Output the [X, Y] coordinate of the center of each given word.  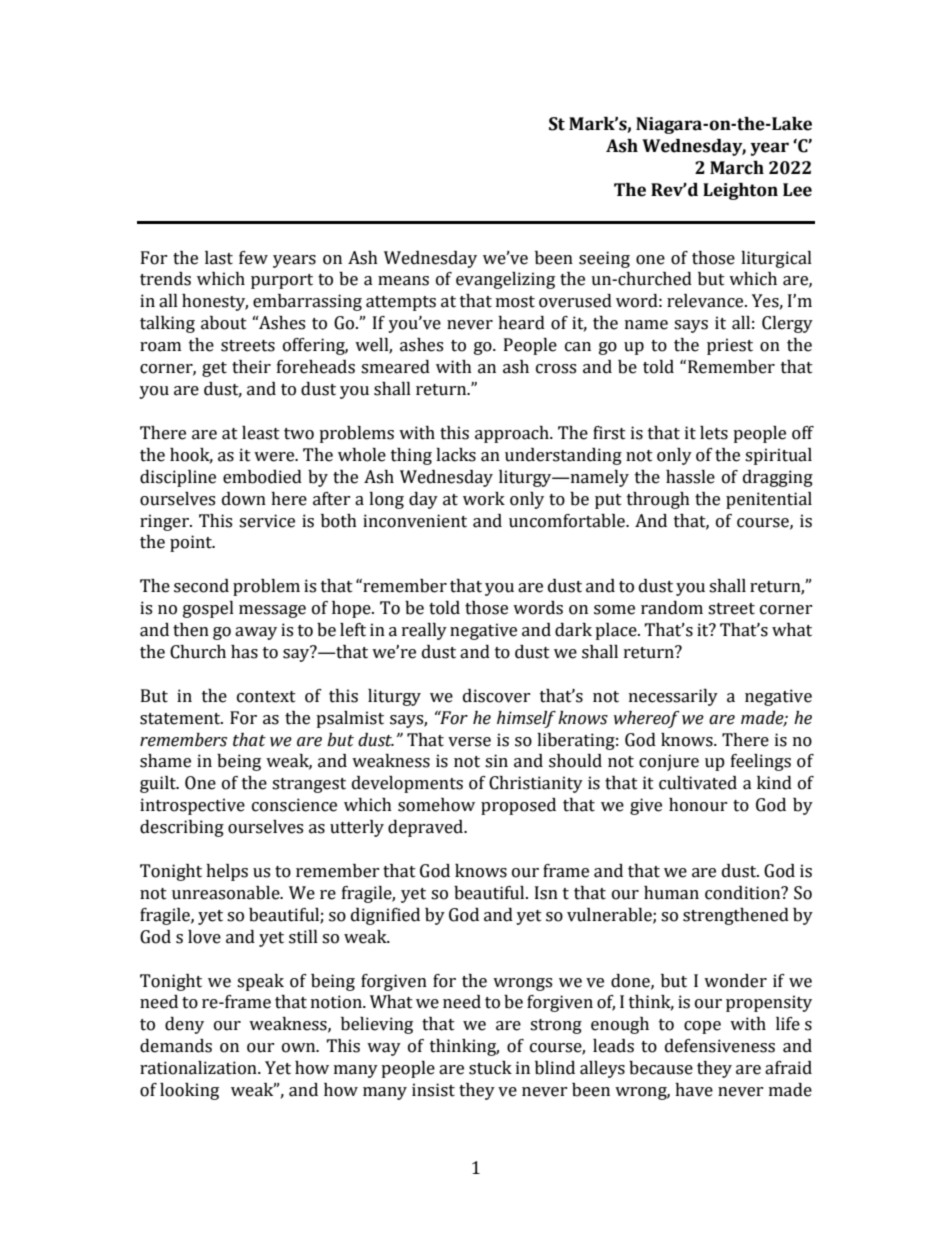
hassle [690, 477]
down [244, 499]
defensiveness [720, 1046]
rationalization [199, 1068]
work [484, 499]
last [219, 258]
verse [469, 742]
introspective [192, 806]
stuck [490, 1068]
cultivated [698, 783]
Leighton [740, 191]
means [403, 281]
